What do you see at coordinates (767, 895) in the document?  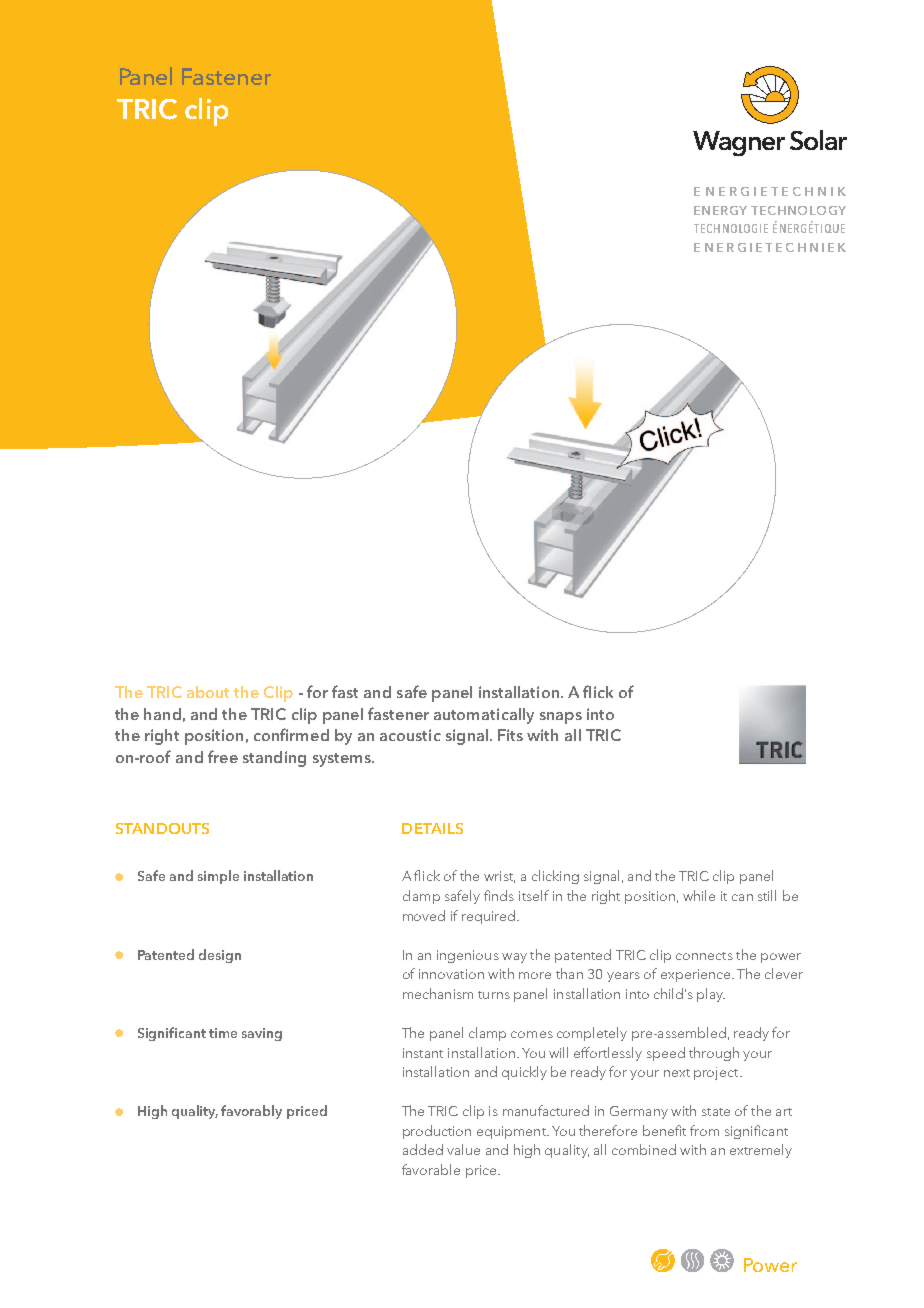 I see `still` at bounding box center [767, 895].
